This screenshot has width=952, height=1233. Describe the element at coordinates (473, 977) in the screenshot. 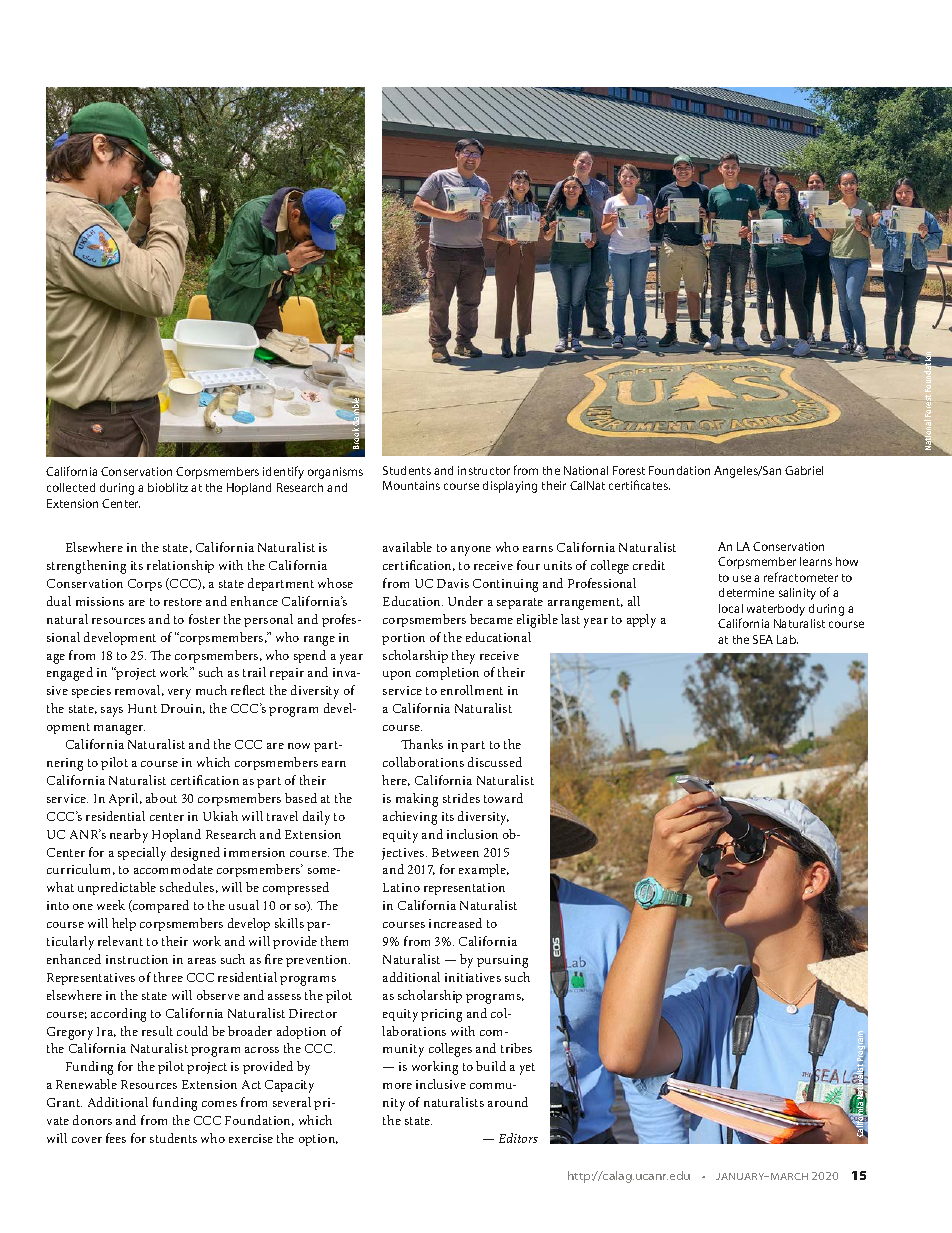

I see `initiatives` at that location.
